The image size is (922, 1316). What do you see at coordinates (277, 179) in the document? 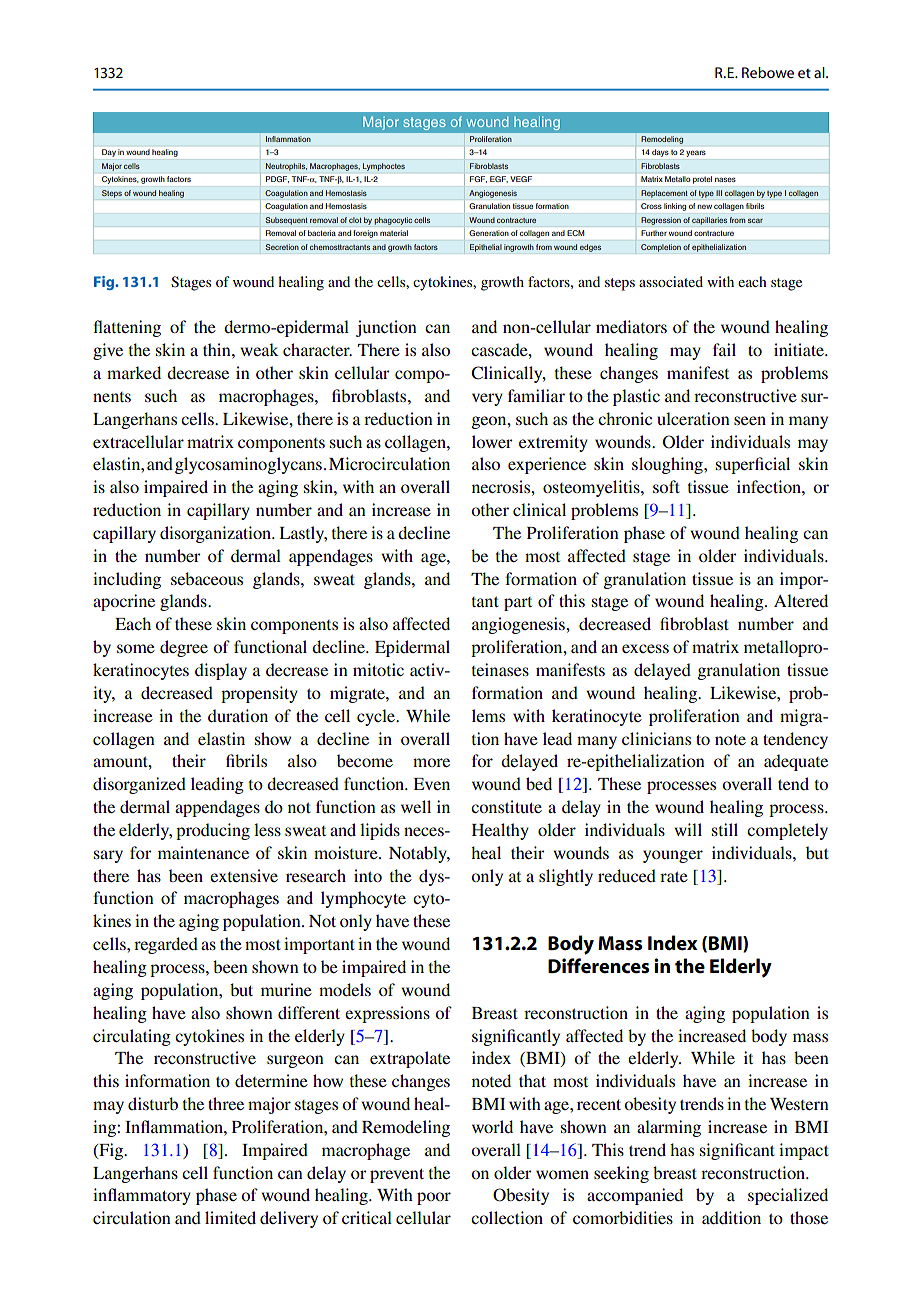
I see `PDGF` at bounding box center [277, 179].
